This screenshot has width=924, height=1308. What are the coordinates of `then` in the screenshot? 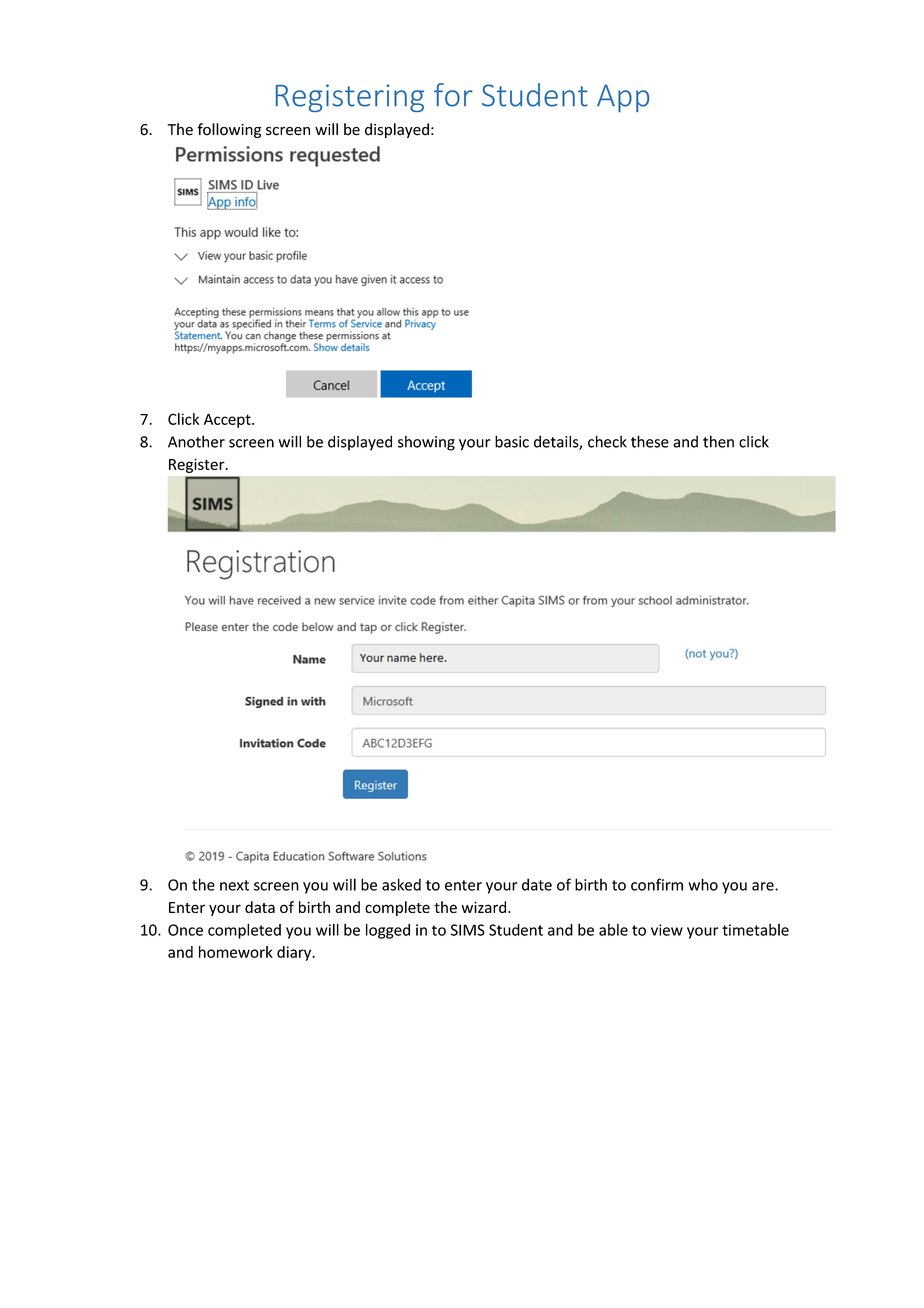 It's located at (718, 441).
